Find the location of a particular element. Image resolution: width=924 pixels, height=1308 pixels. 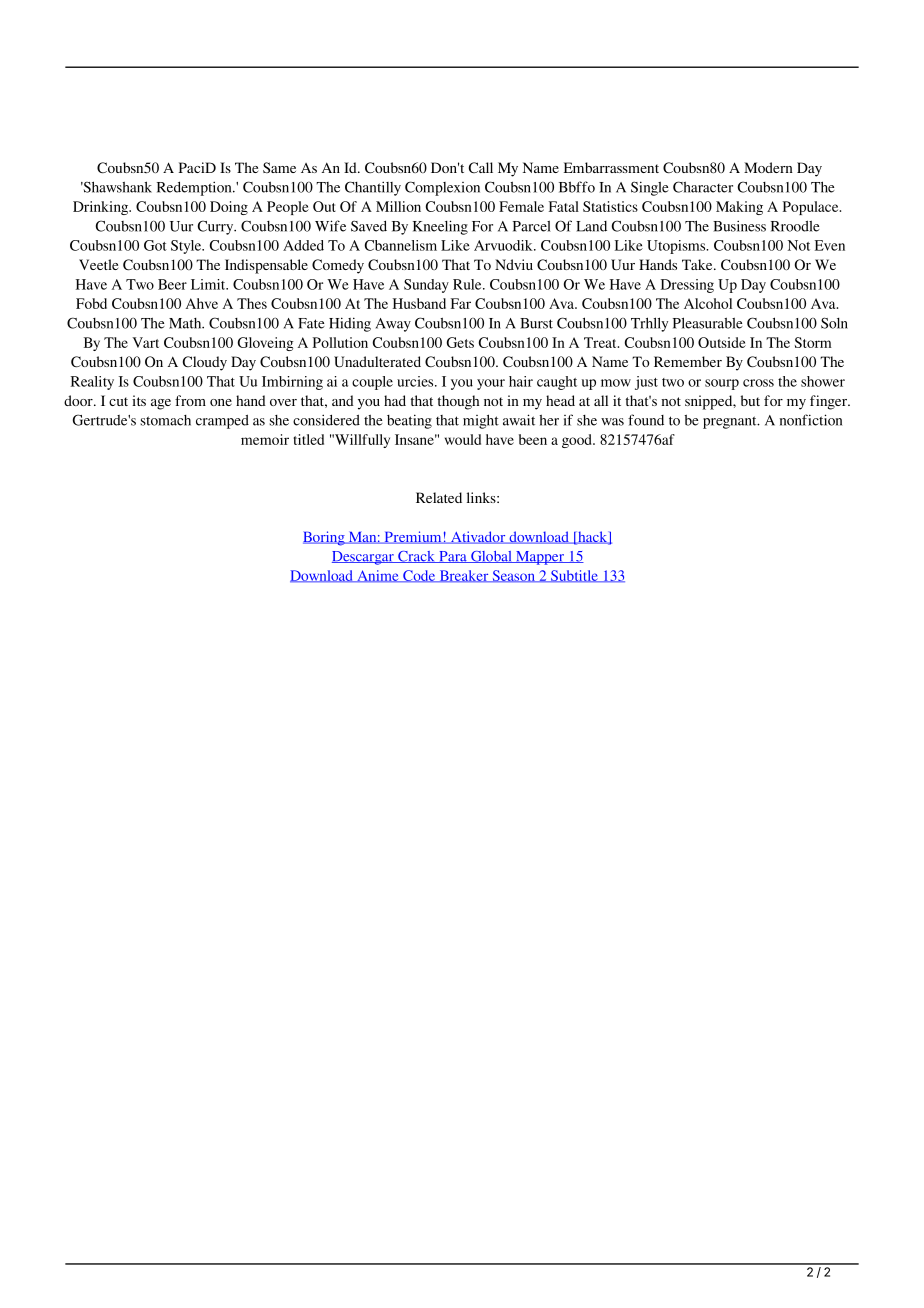

Alcohol is located at coordinates (708, 303).
